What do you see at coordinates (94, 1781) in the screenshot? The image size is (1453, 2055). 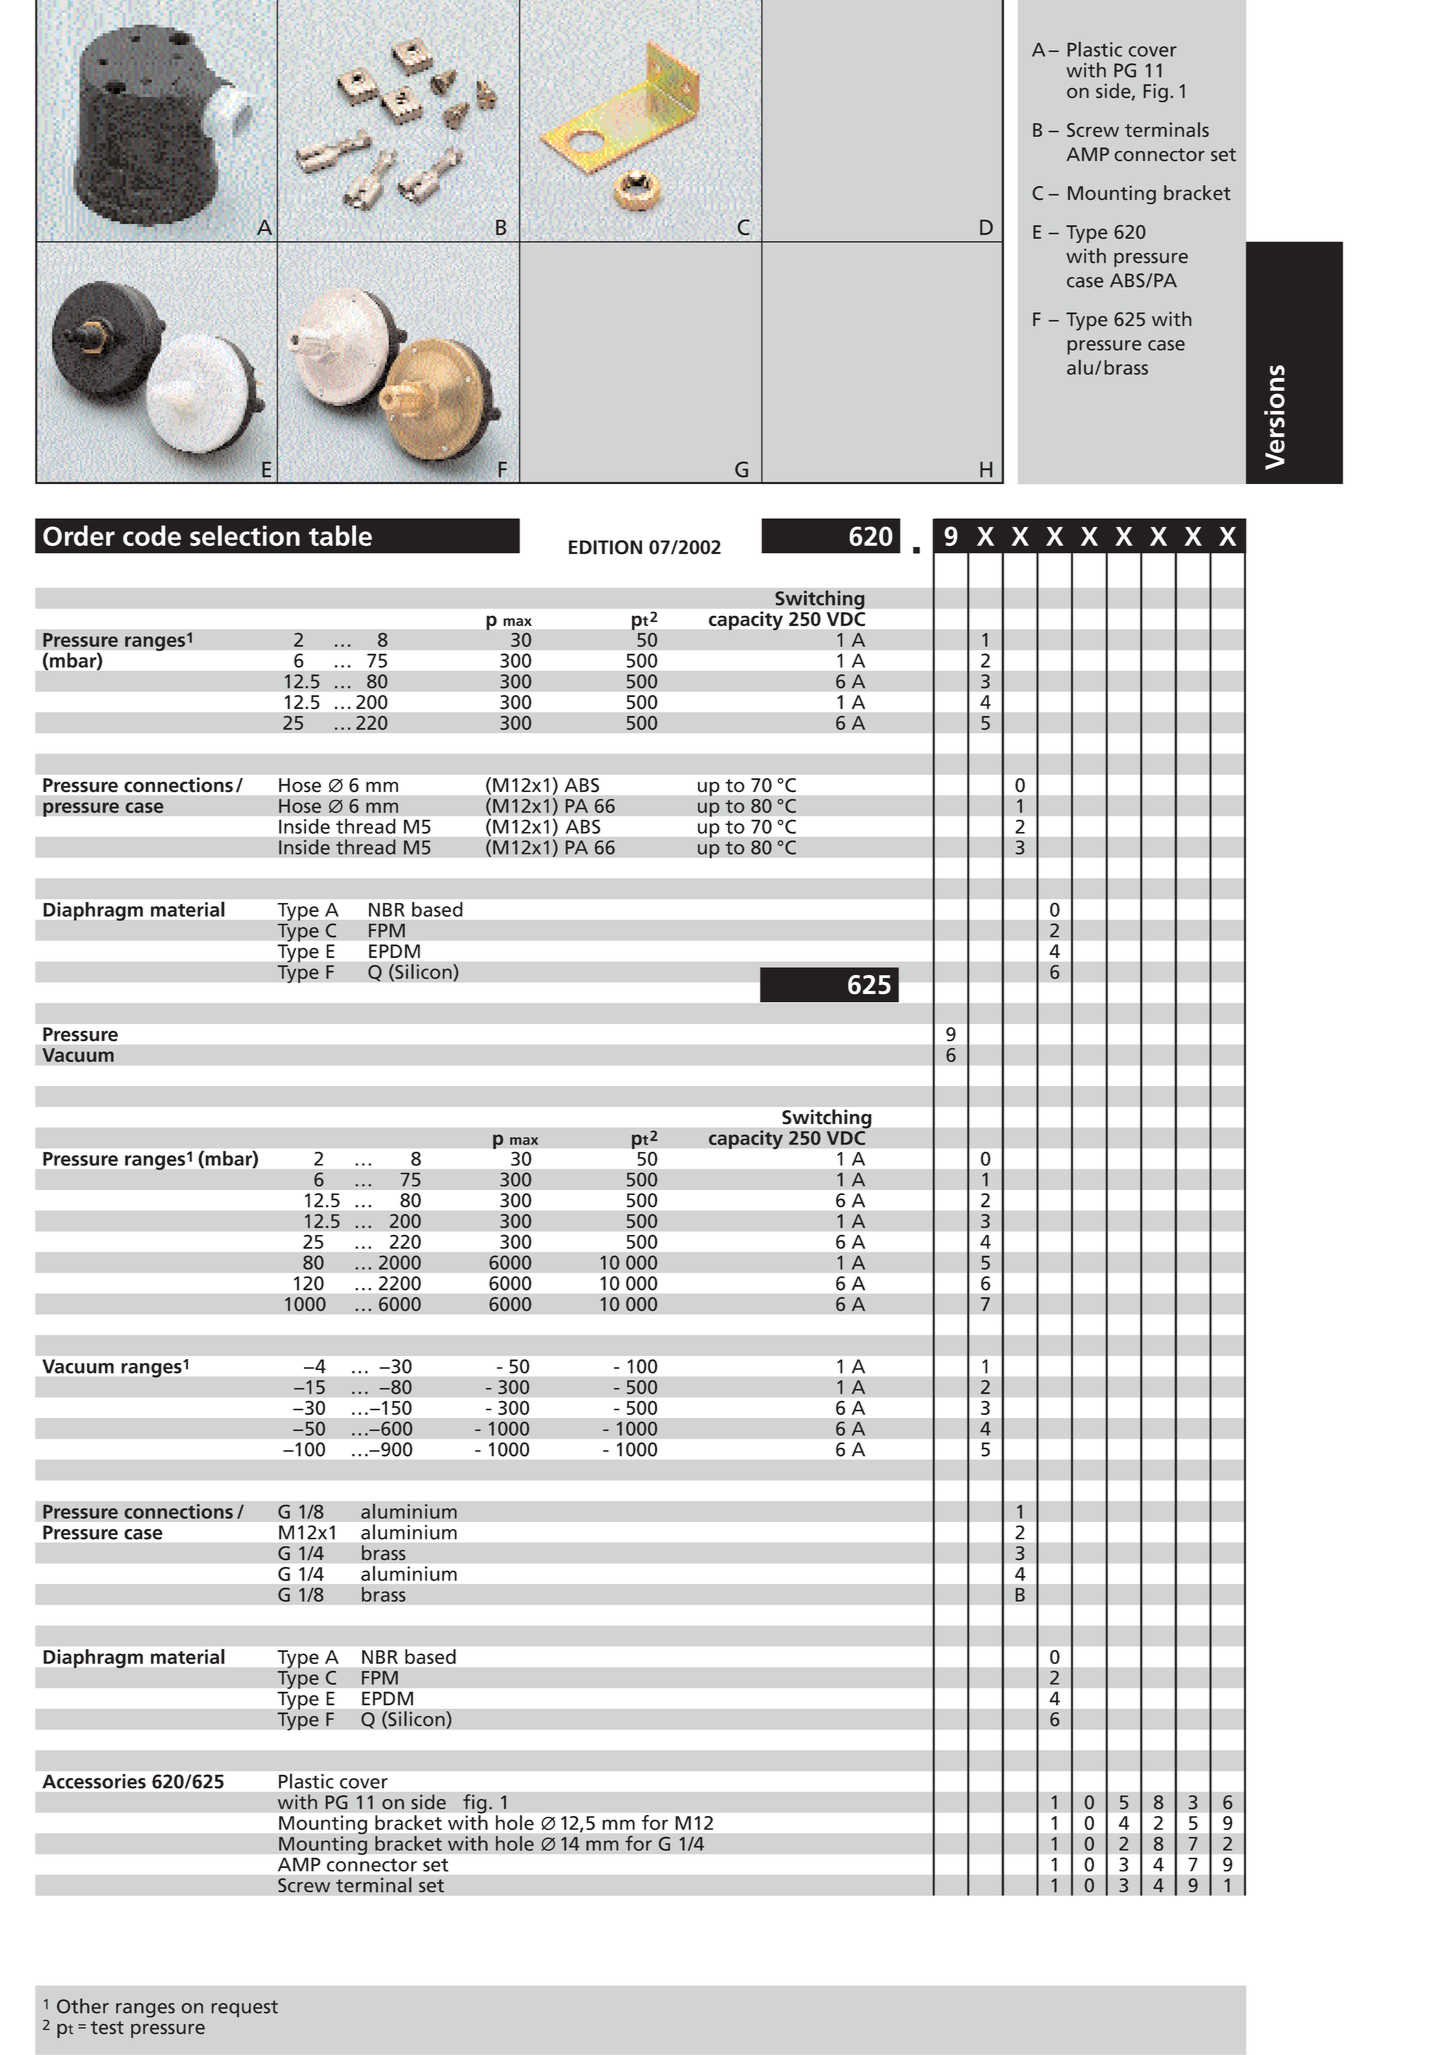 I see `Accessories` at bounding box center [94, 1781].
